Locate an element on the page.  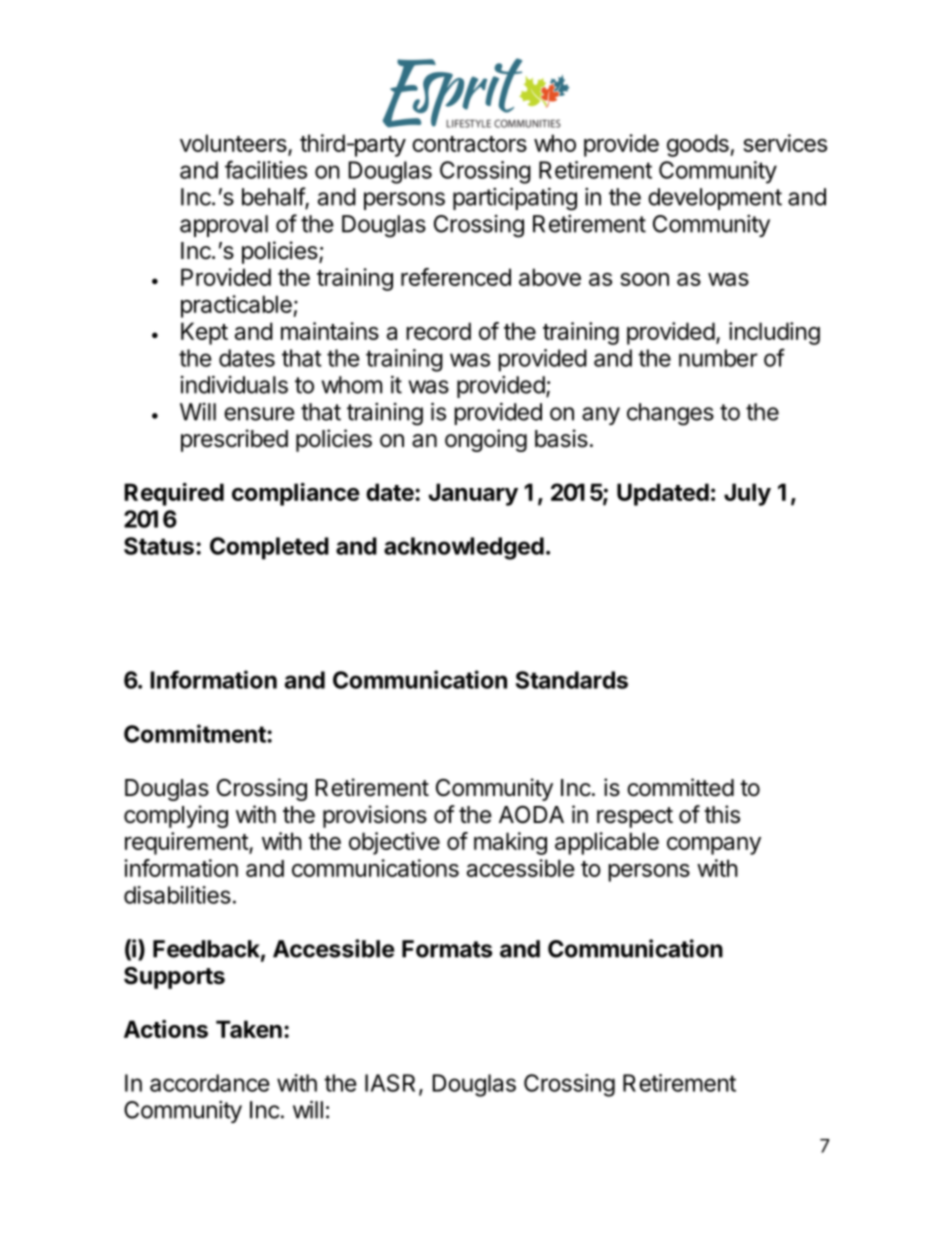
individuals is located at coordinates (234, 385).
